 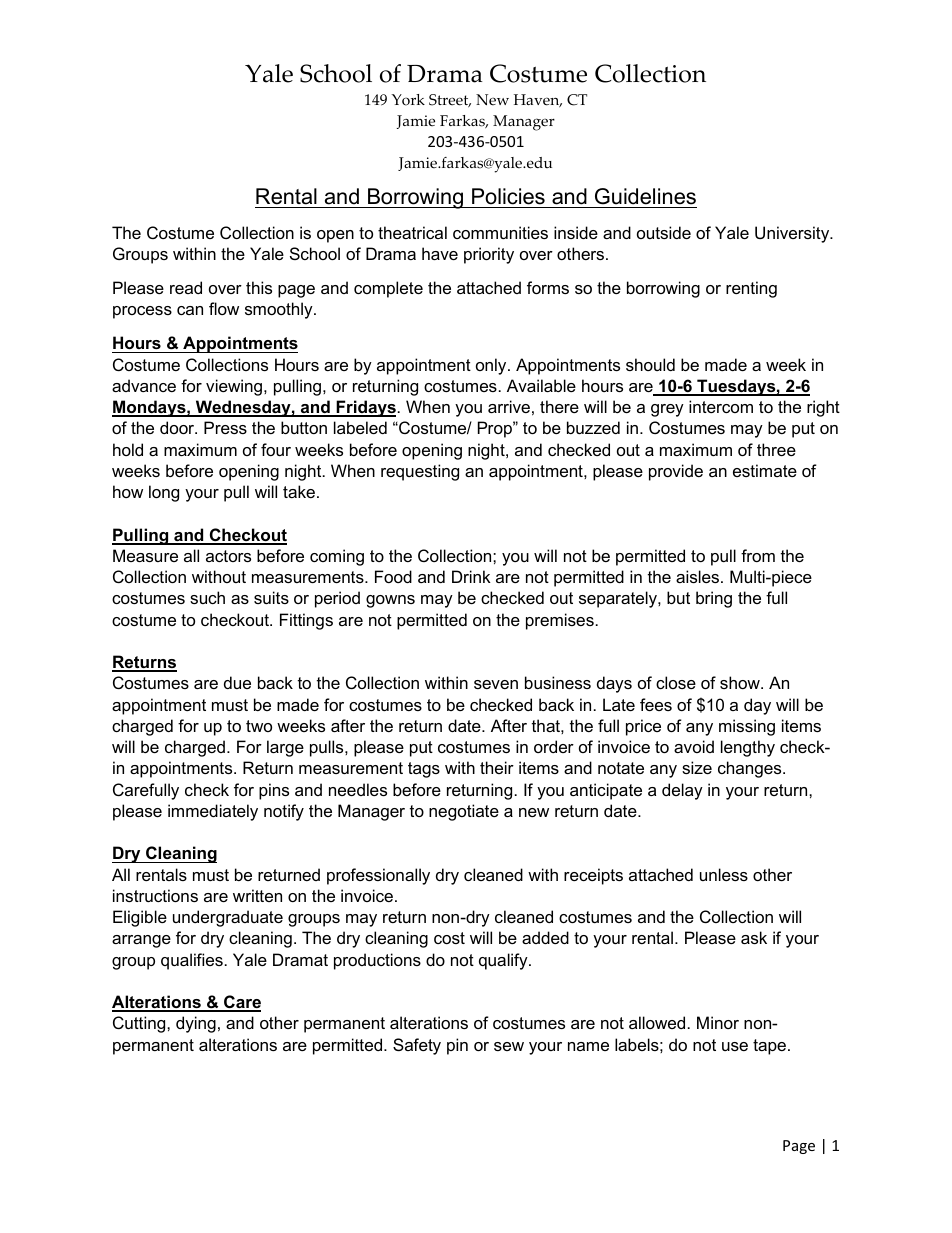 I want to click on dying, so click(x=196, y=1024).
